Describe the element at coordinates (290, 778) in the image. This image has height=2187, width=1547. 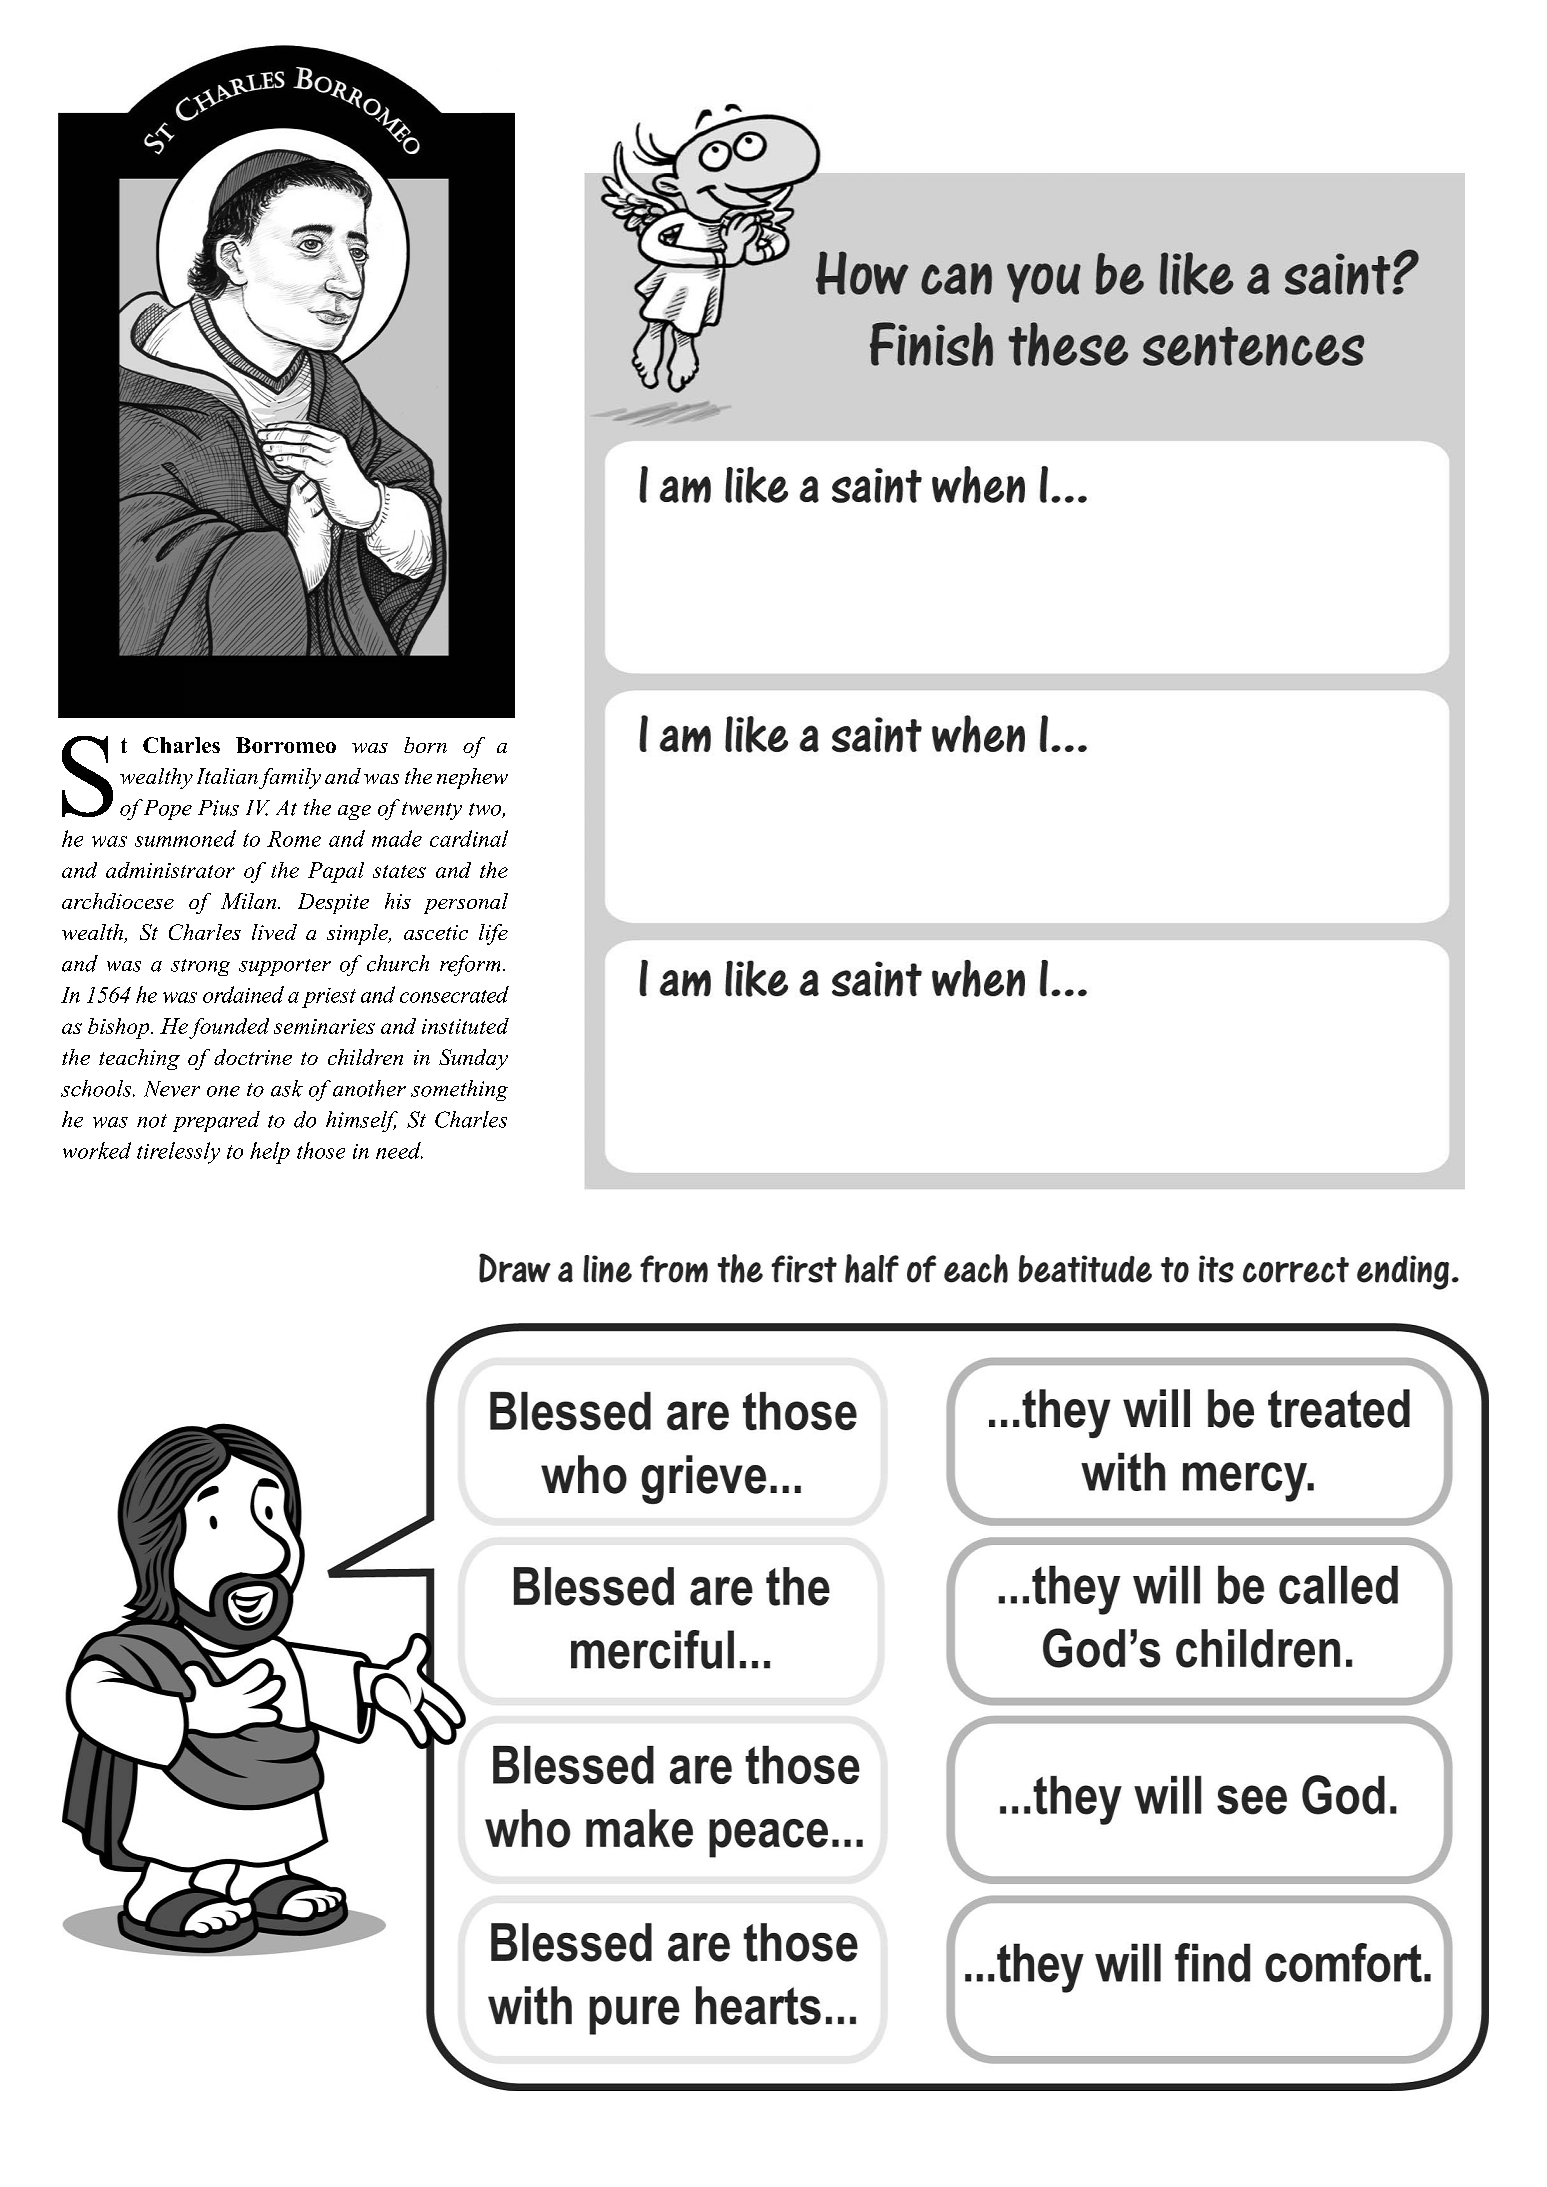
I see `family` at that location.
